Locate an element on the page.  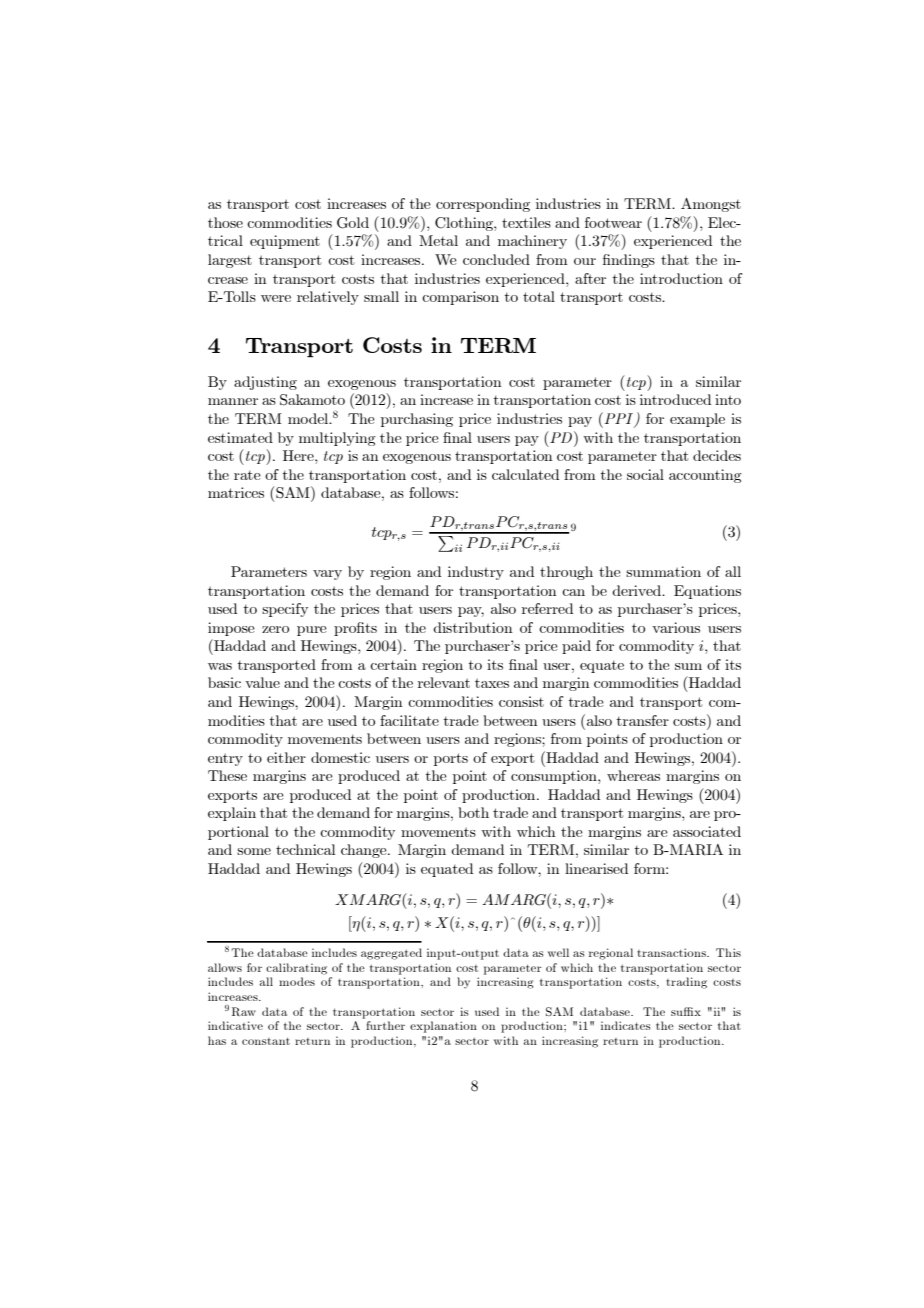
zero is located at coordinates (275, 629).
